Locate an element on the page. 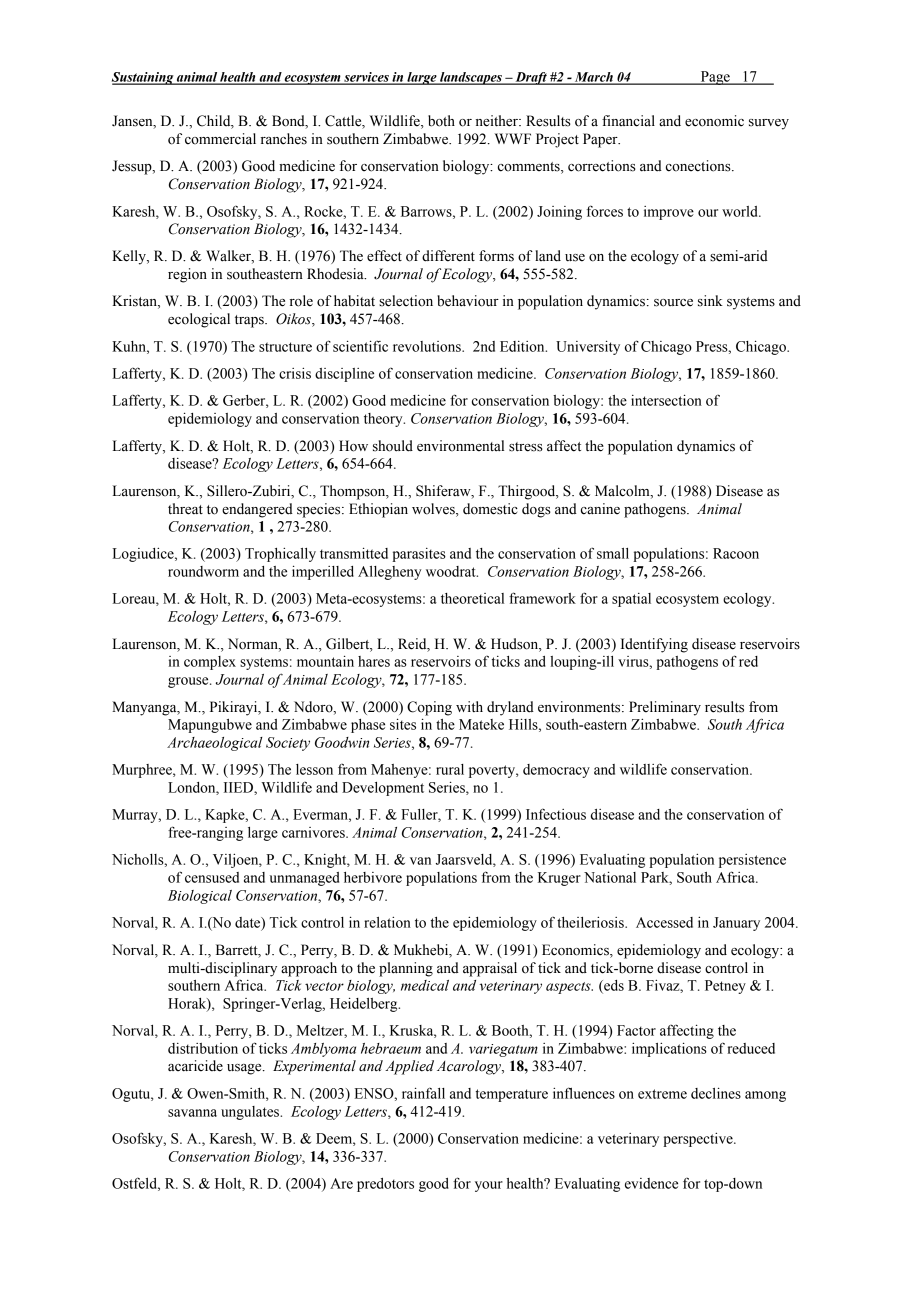 The image size is (924, 1308). complex is located at coordinates (210, 663).
